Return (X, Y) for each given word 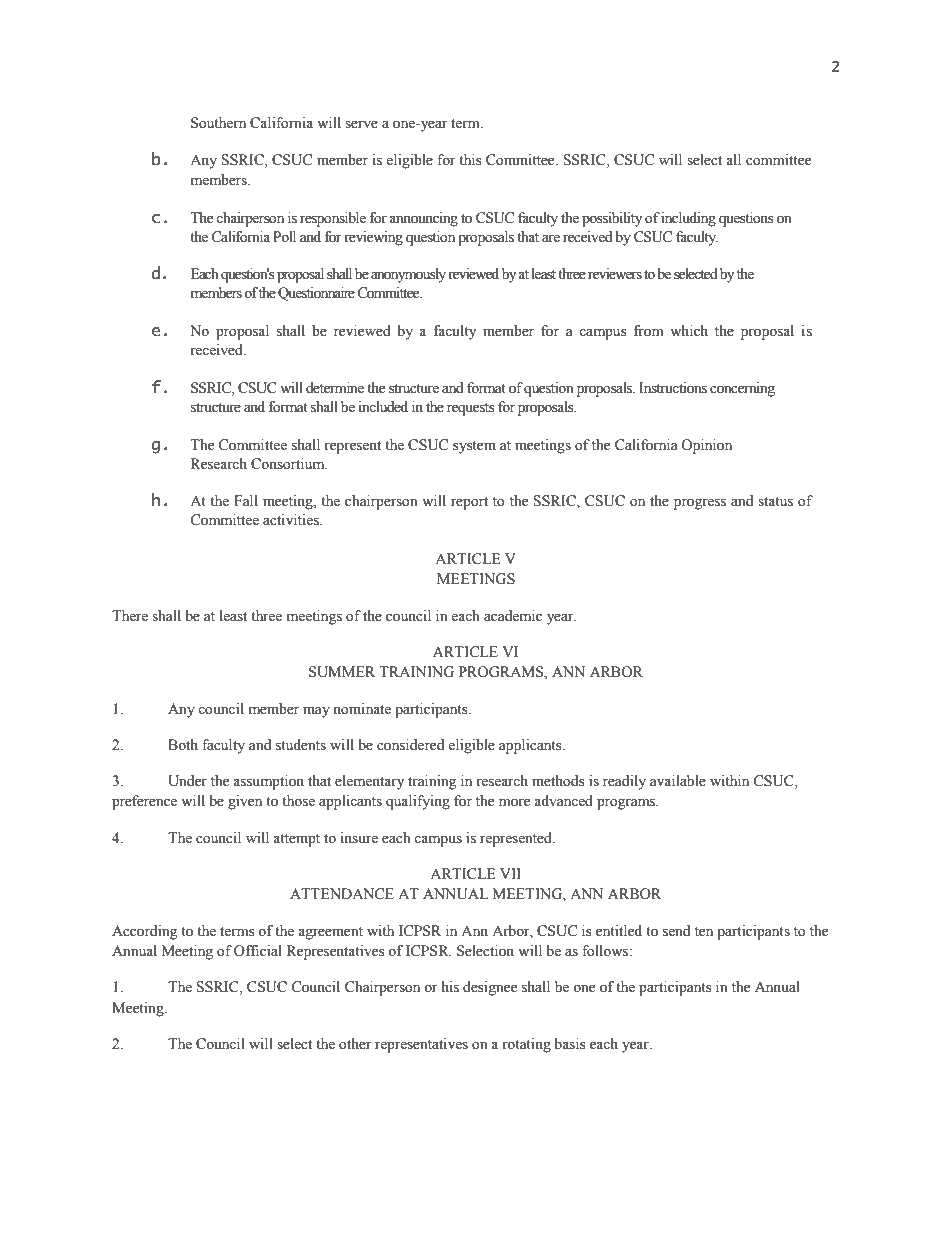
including (688, 219)
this (470, 160)
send (676, 931)
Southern (218, 123)
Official (258, 951)
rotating (526, 1045)
